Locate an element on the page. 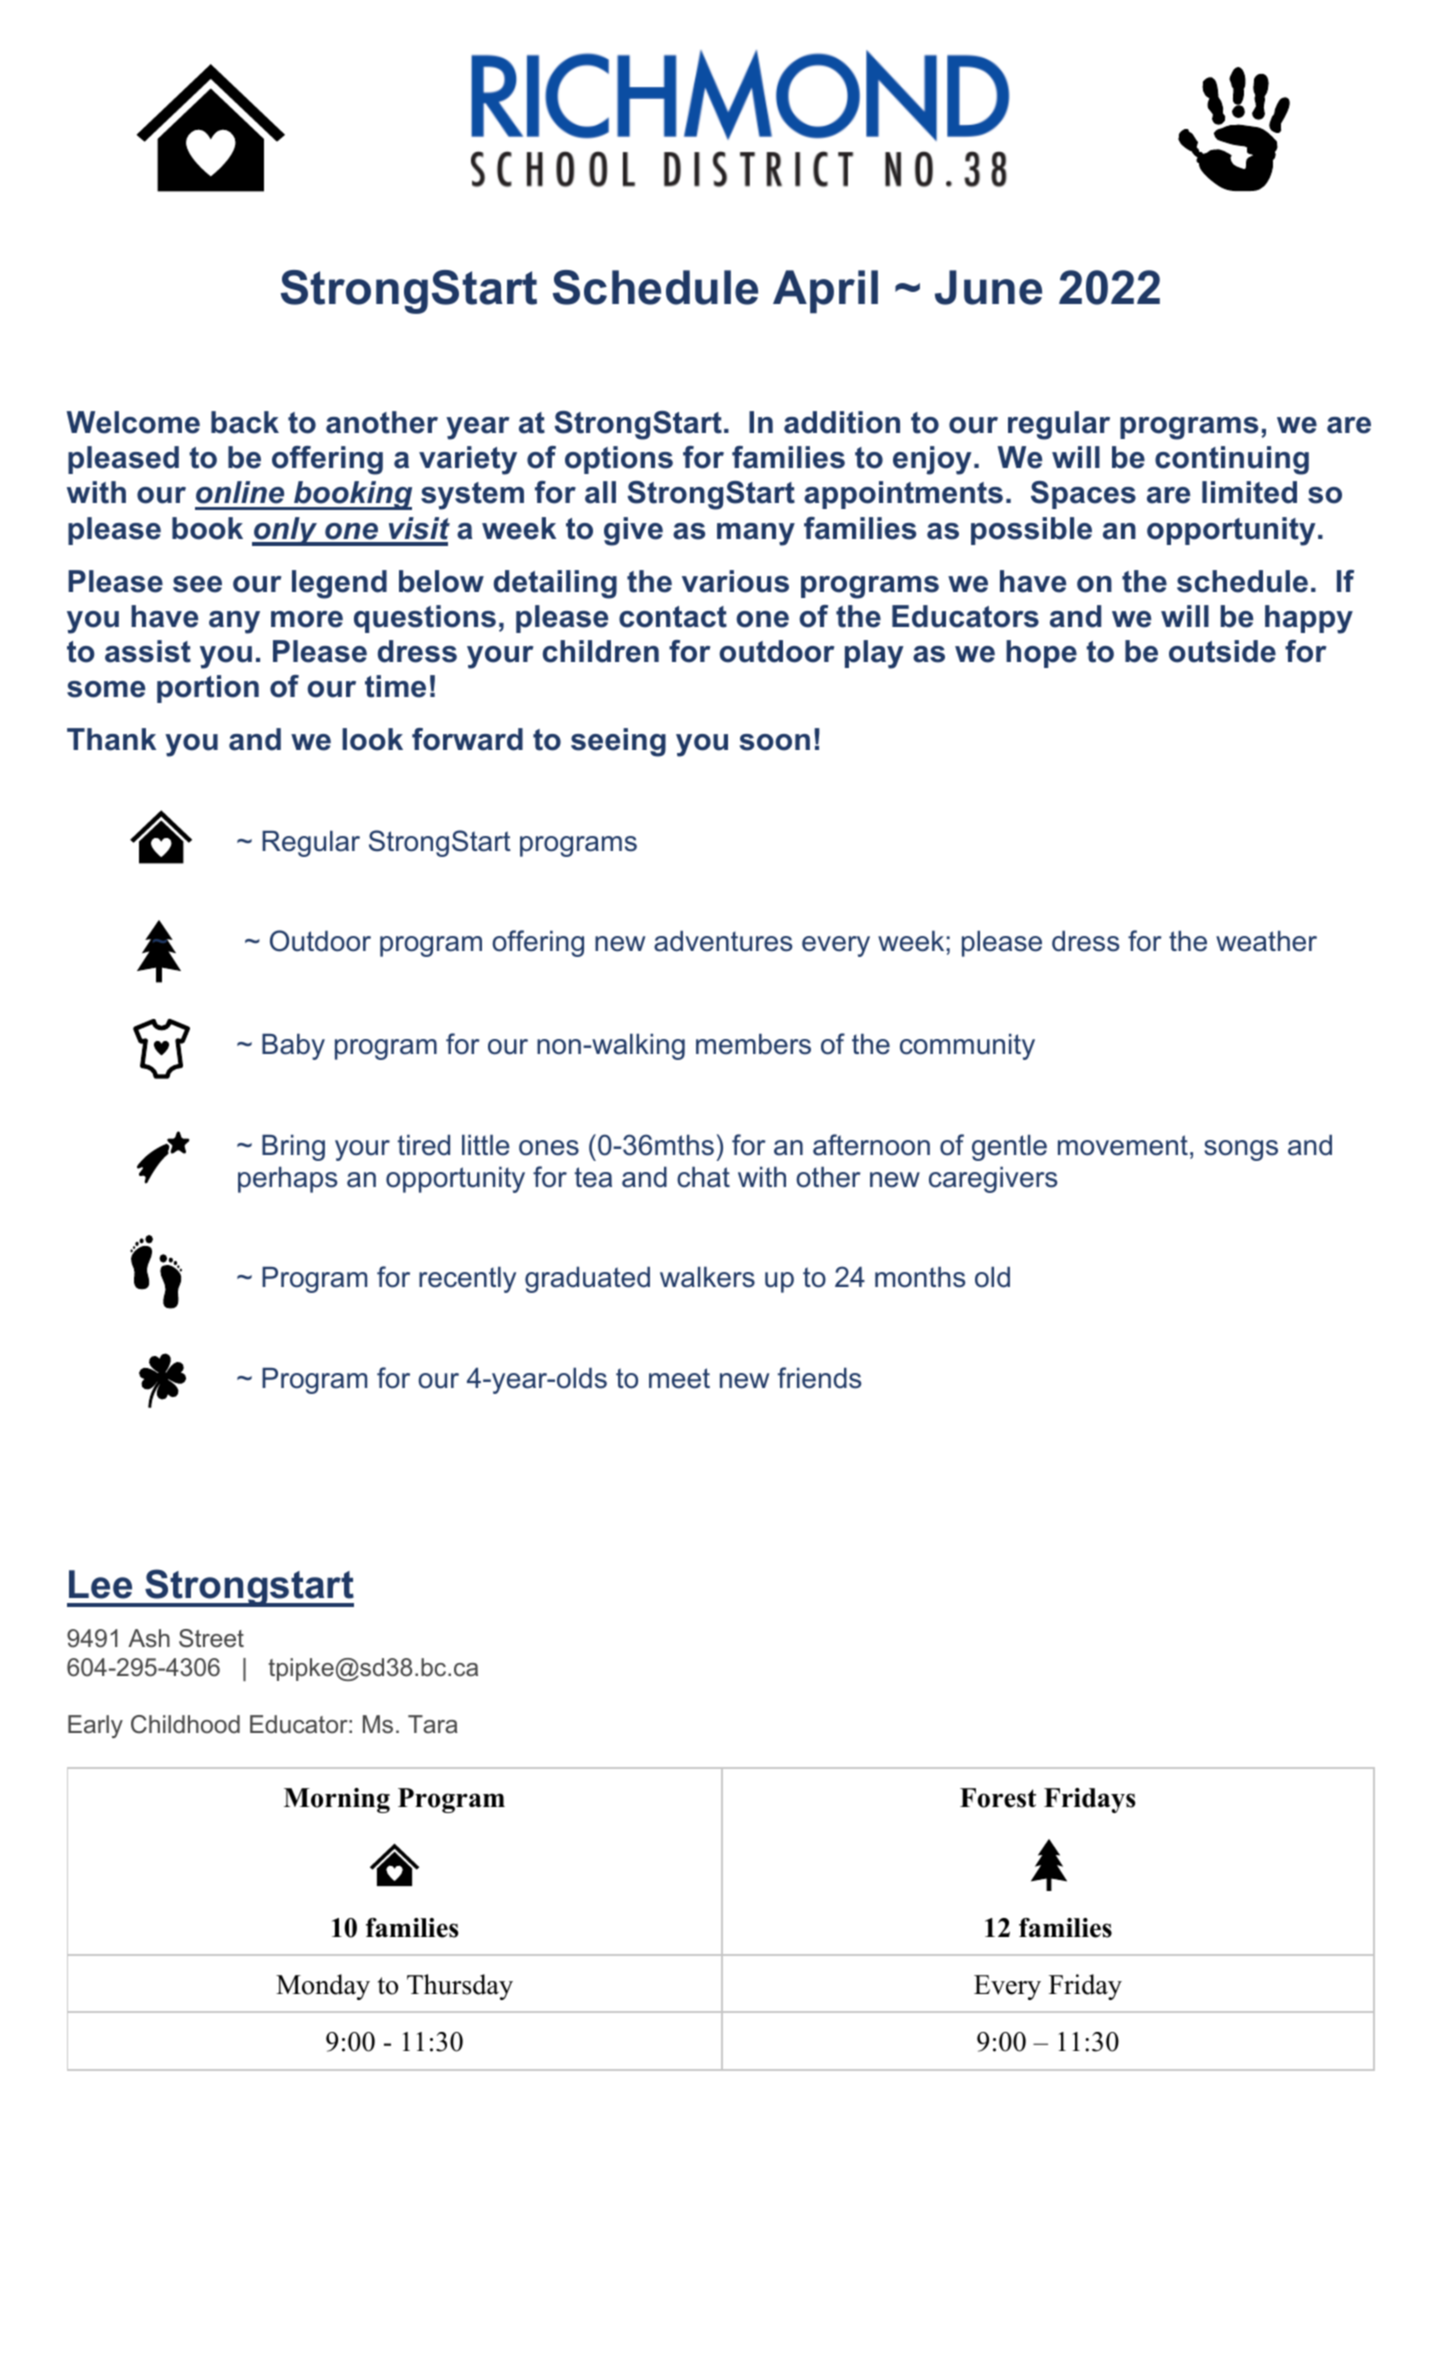 The height and width of the page is (2375, 1442). Thank is located at coordinates (111, 739).
